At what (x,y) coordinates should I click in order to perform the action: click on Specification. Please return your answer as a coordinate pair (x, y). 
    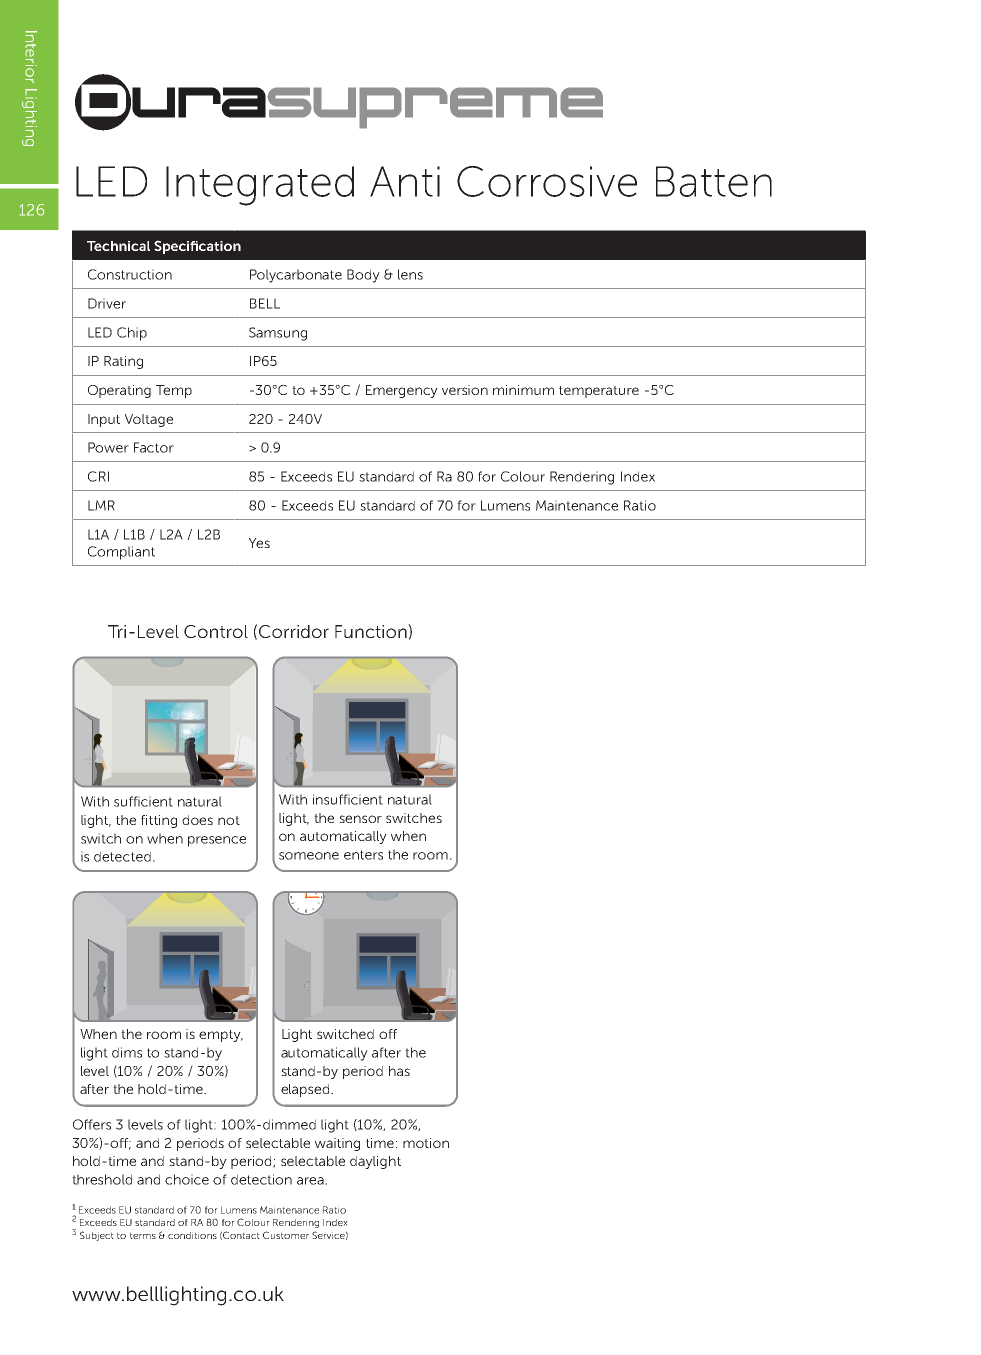
    Looking at the image, I should click on (197, 247).
